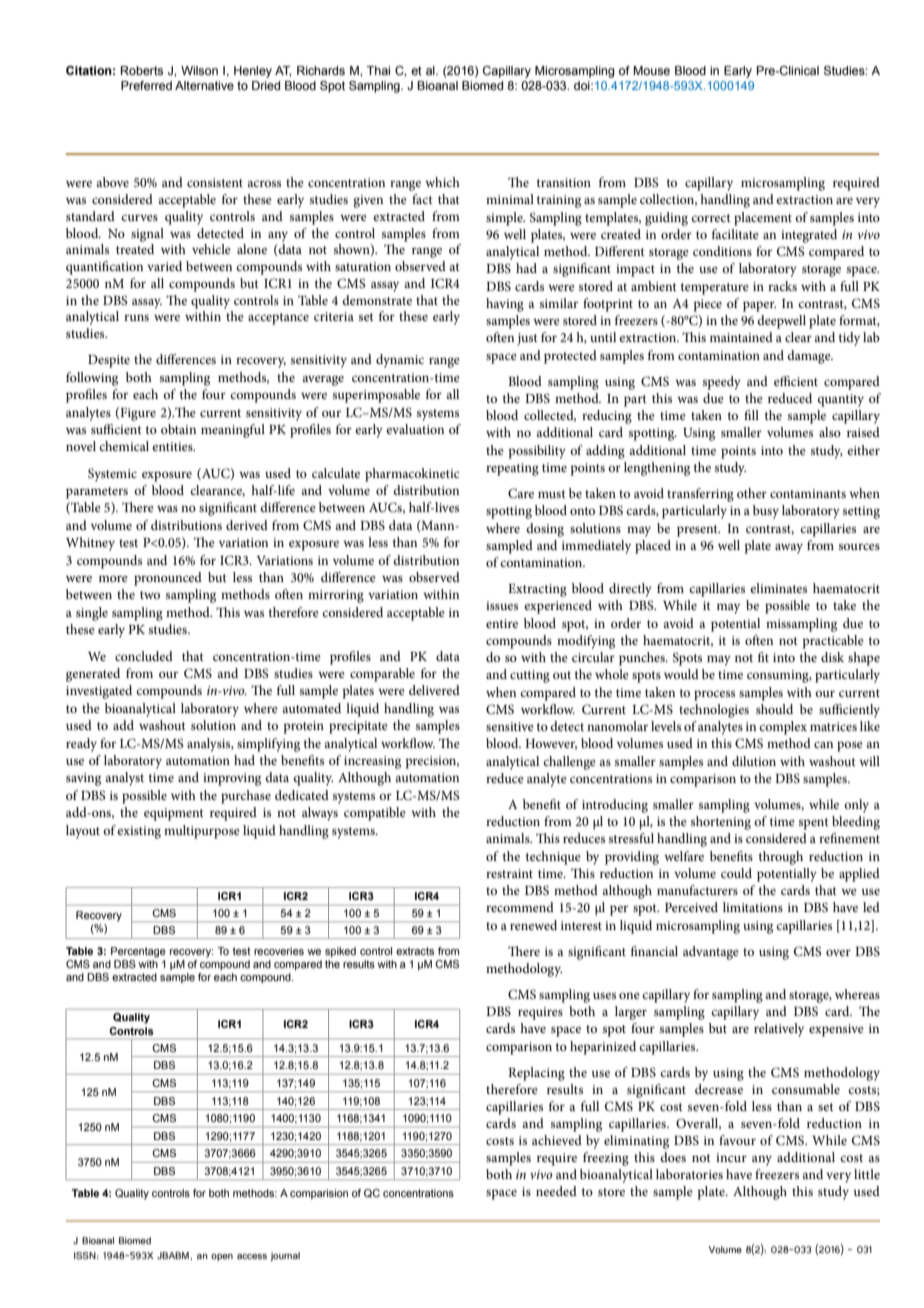  I want to click on which, so click(442, 182).
